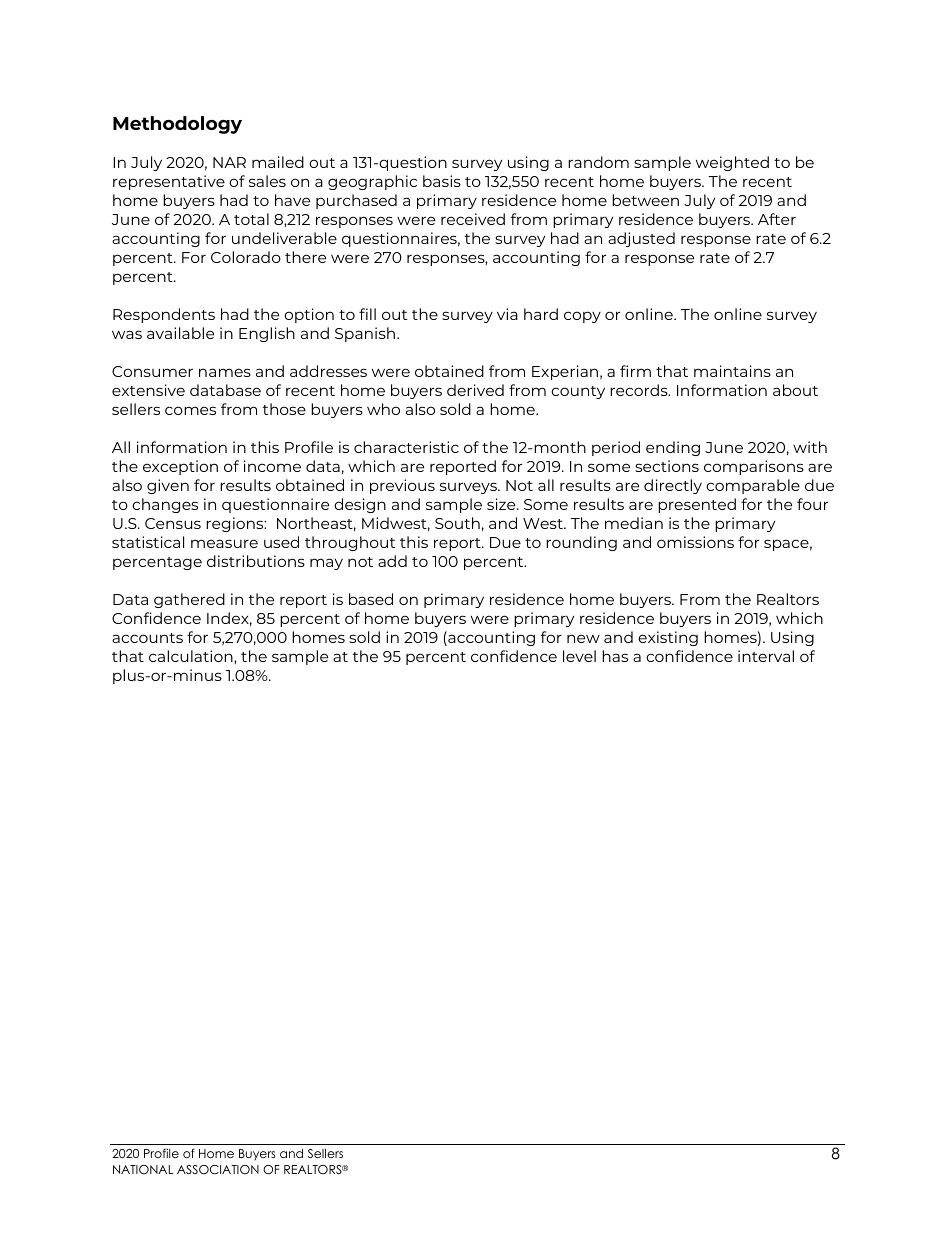 This document has height=1233, width=952. I want to click on accounts, so click(147, 638).
